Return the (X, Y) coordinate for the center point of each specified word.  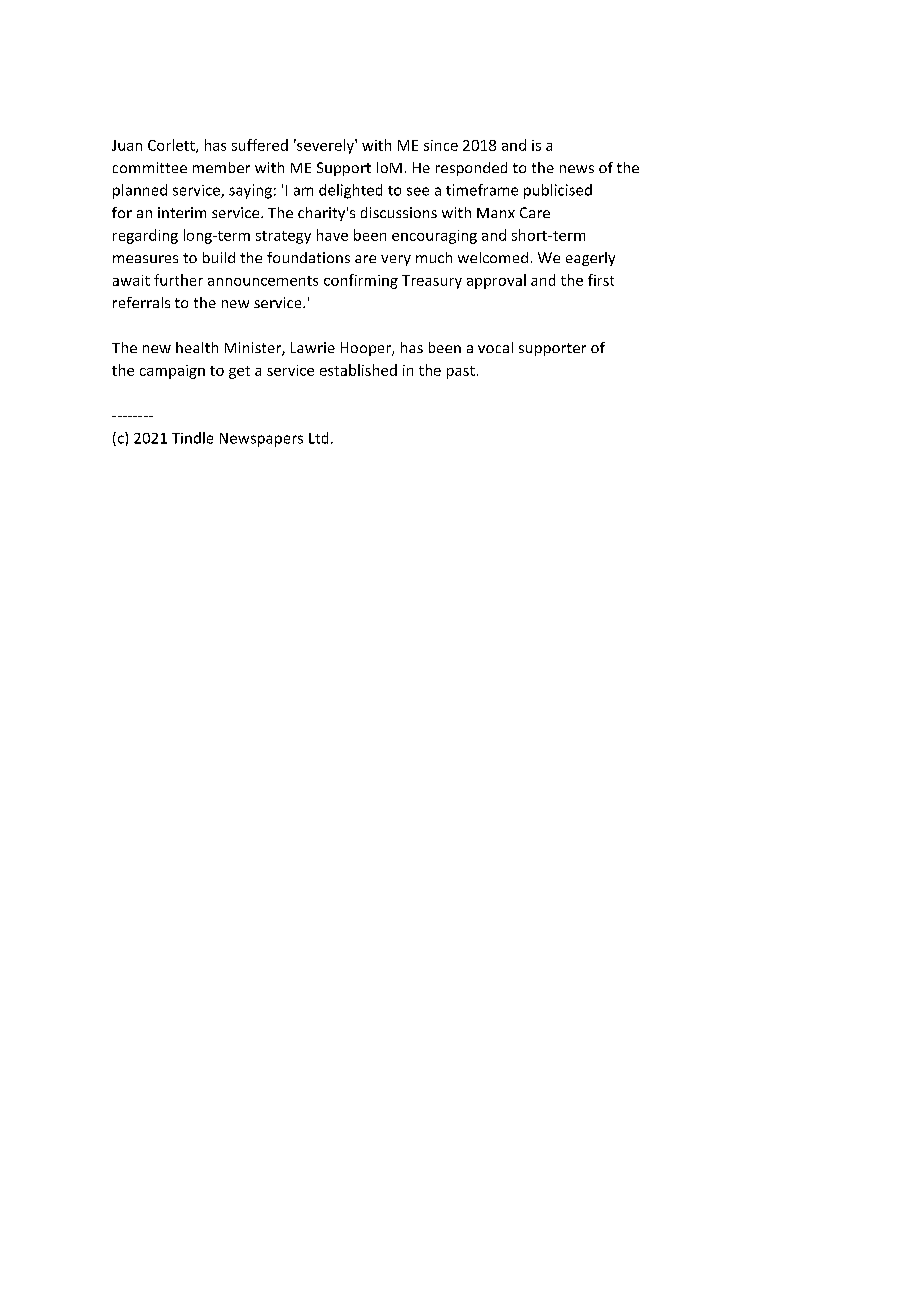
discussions (399, 212)
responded (471, 169)
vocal (495, 347)
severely (325, 146)
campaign (172, 372)
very (396, 260)
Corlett (172, 146)
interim (182, 212)
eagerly (590, 259)
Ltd (318, 438)
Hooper (367, 349)
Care (535, 212)
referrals (141, 302)
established (358, 370)
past (461, 372)
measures (145, 259)
